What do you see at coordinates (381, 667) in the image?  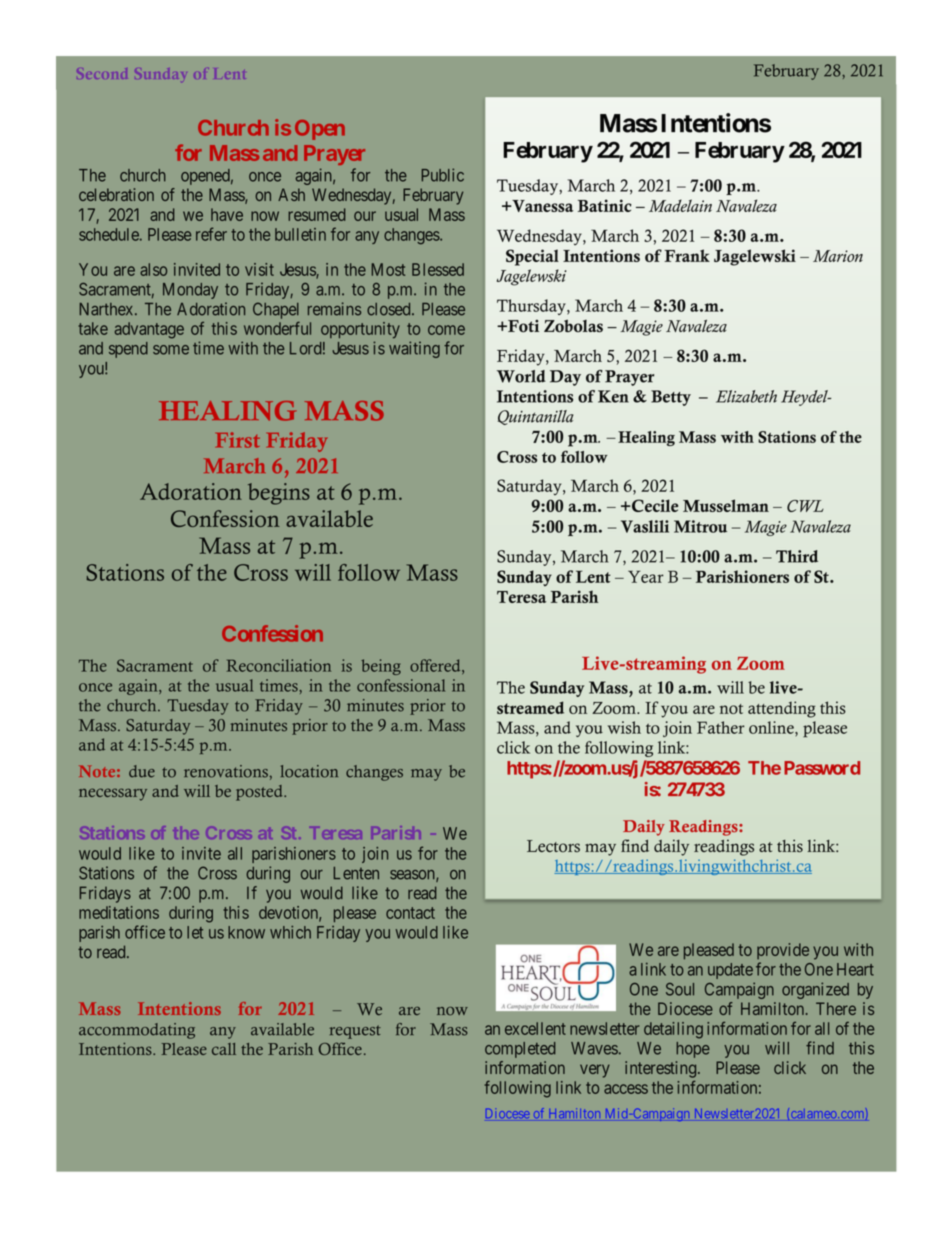 I see `being` at bounding box center [381, 667].
